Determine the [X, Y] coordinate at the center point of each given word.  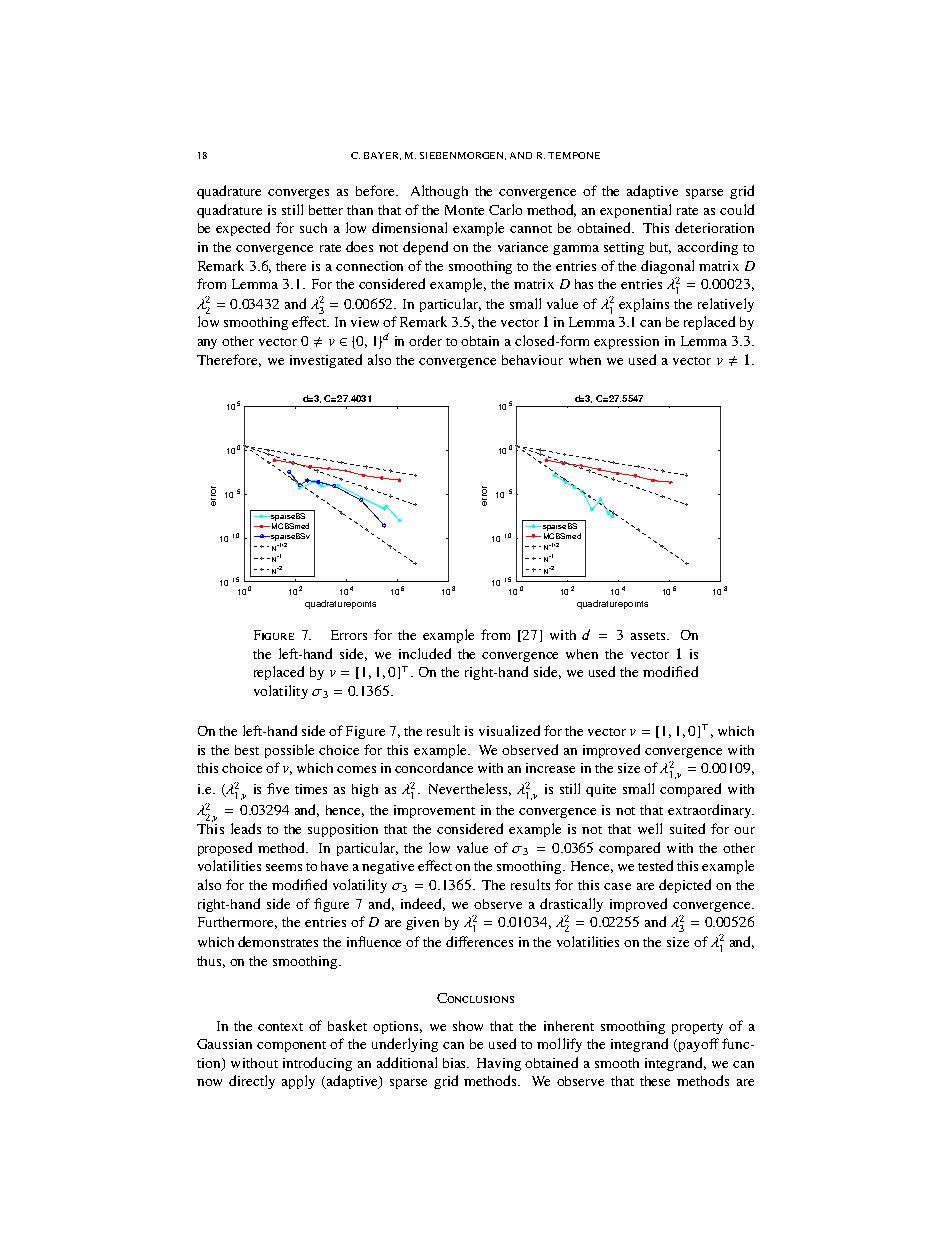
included [425, 653]
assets [649, 636]
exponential [635, 211]
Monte [464, 210]
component [291, 1046]
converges [298, 194]
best [247, 750]
